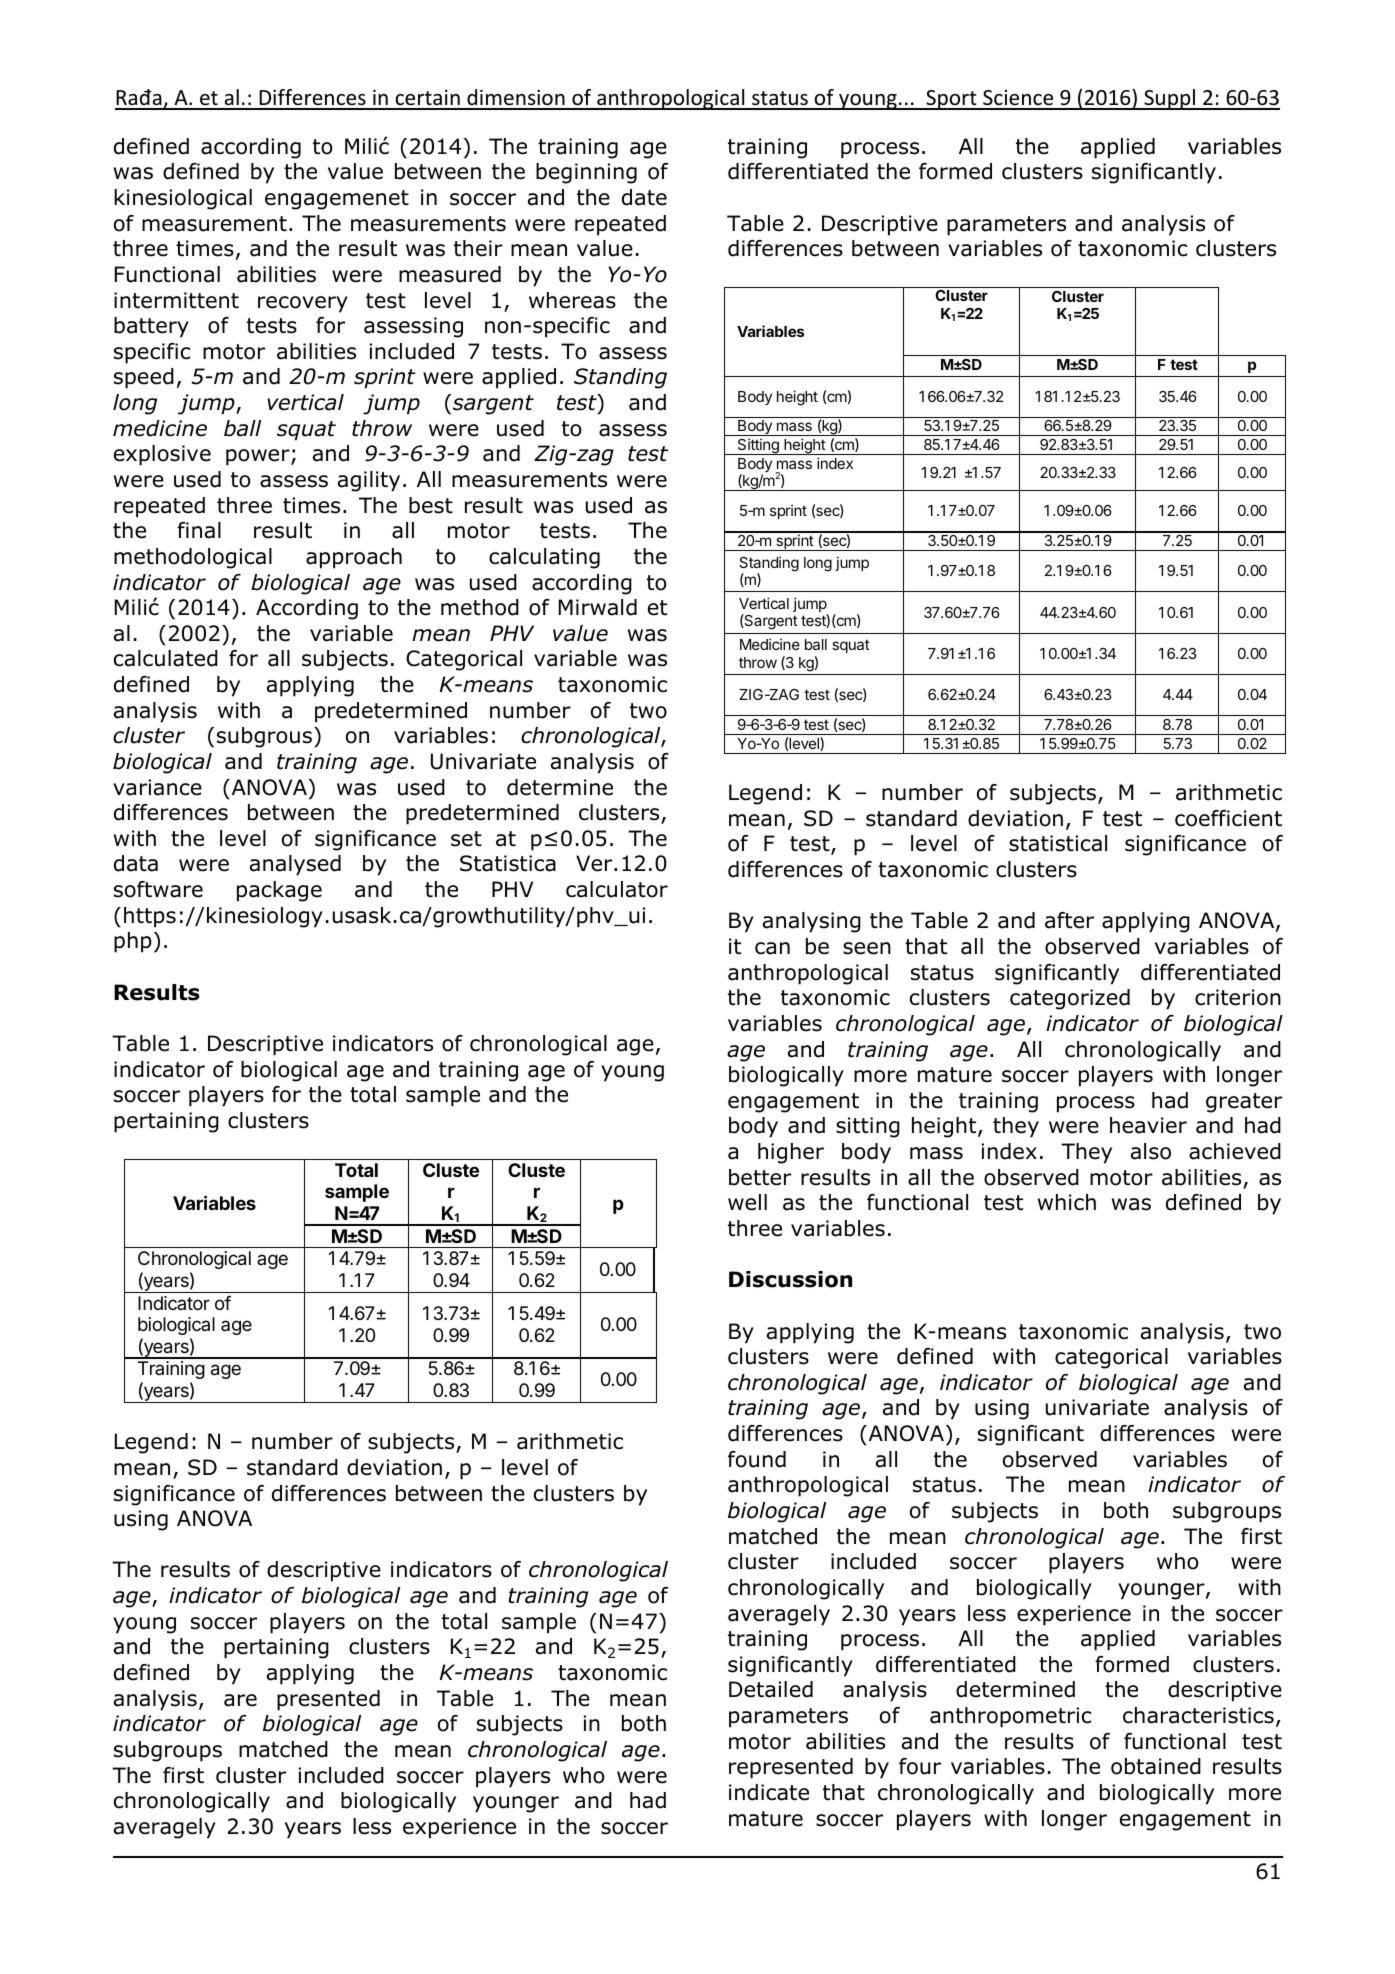 The image size is (1395, 1974). Describe the element at coordinates (1228, 818) in the page. I see `coefficient` at that location.
